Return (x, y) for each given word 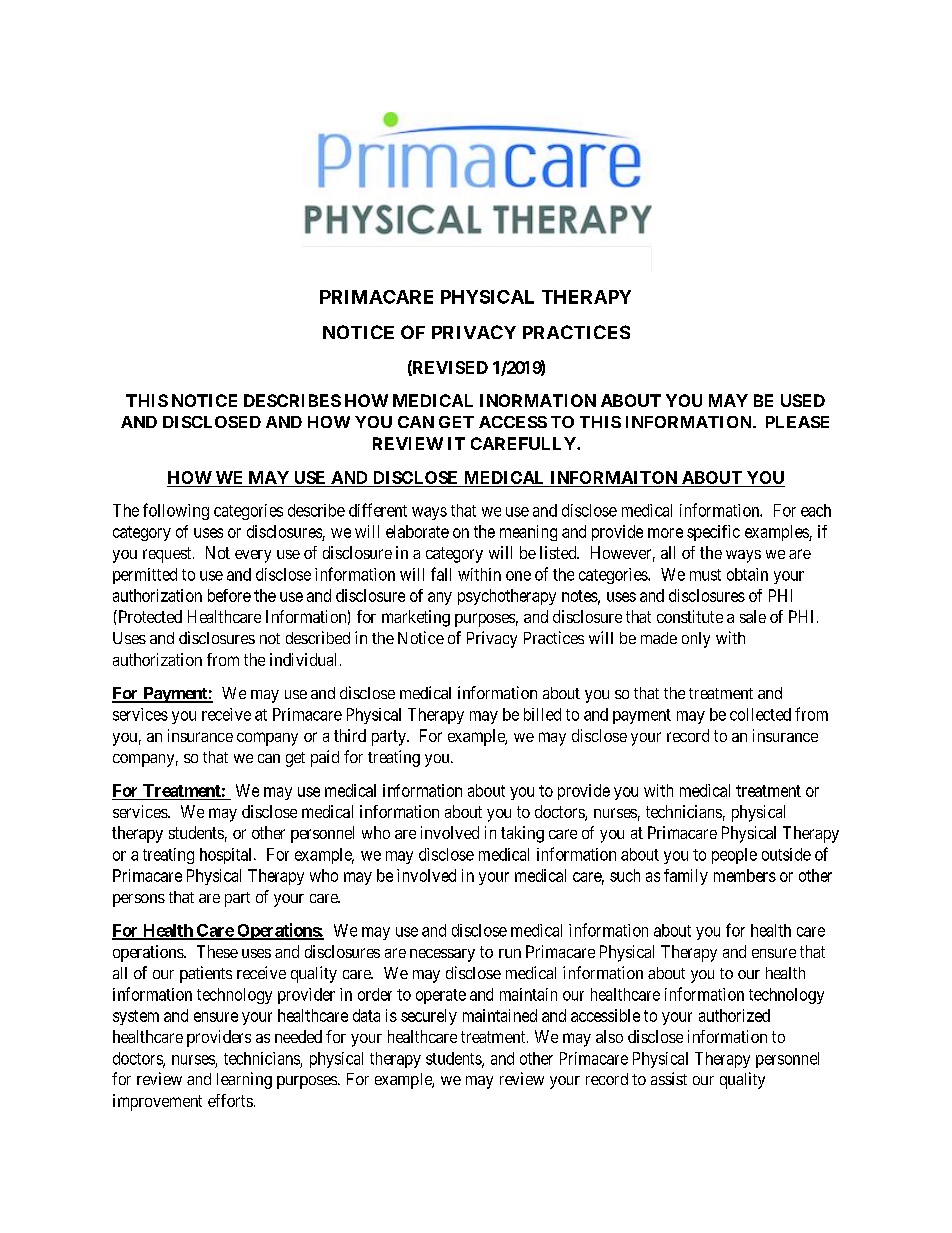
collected (760, 714)
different (378, 510)
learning (244, 1080)
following (176, 511)
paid (325, 758)
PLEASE (797, 422)
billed (542, 714)
